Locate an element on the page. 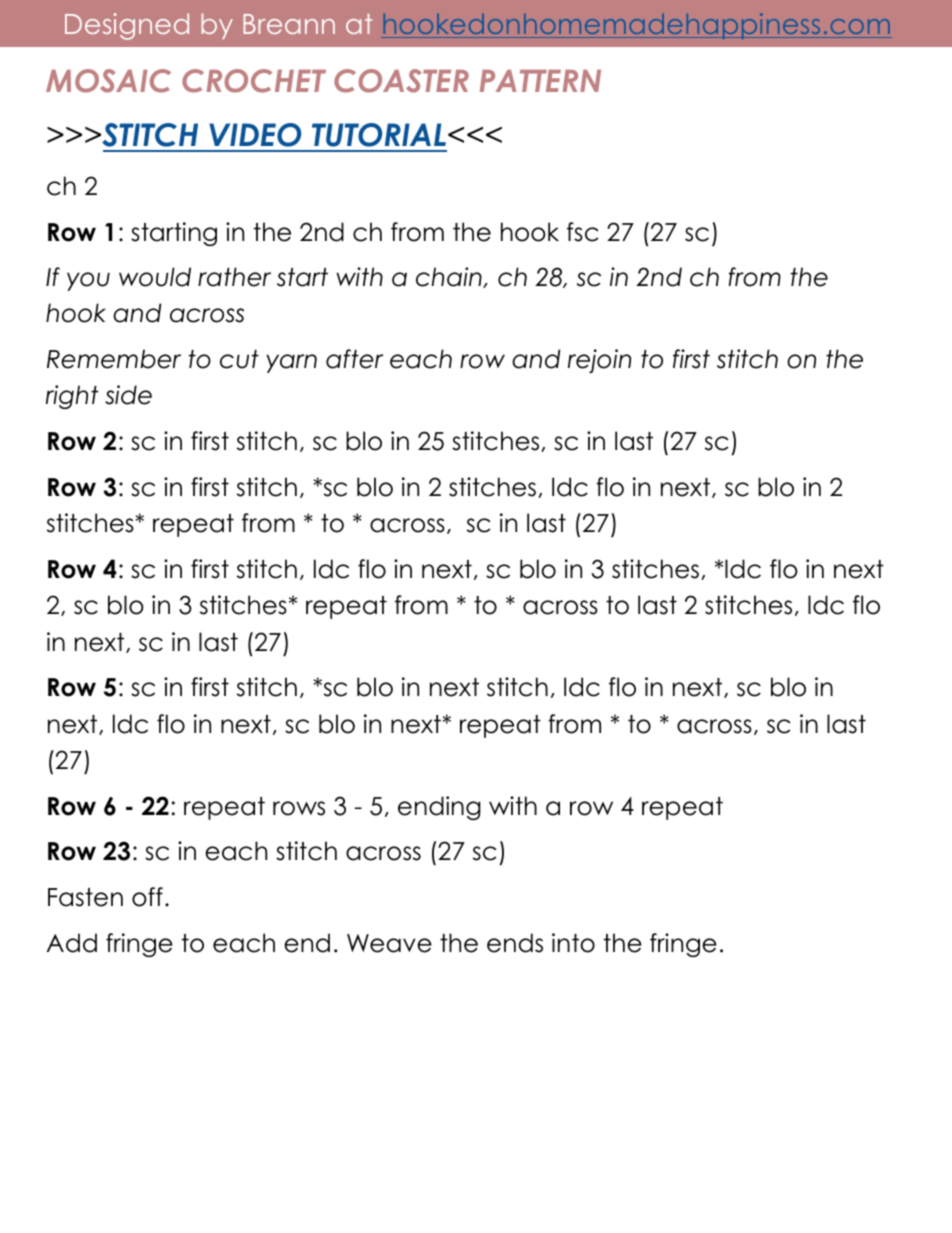 Image resolution: width=952 pixels, height=1233 pixels. off is located at coordinates (147, 897).
